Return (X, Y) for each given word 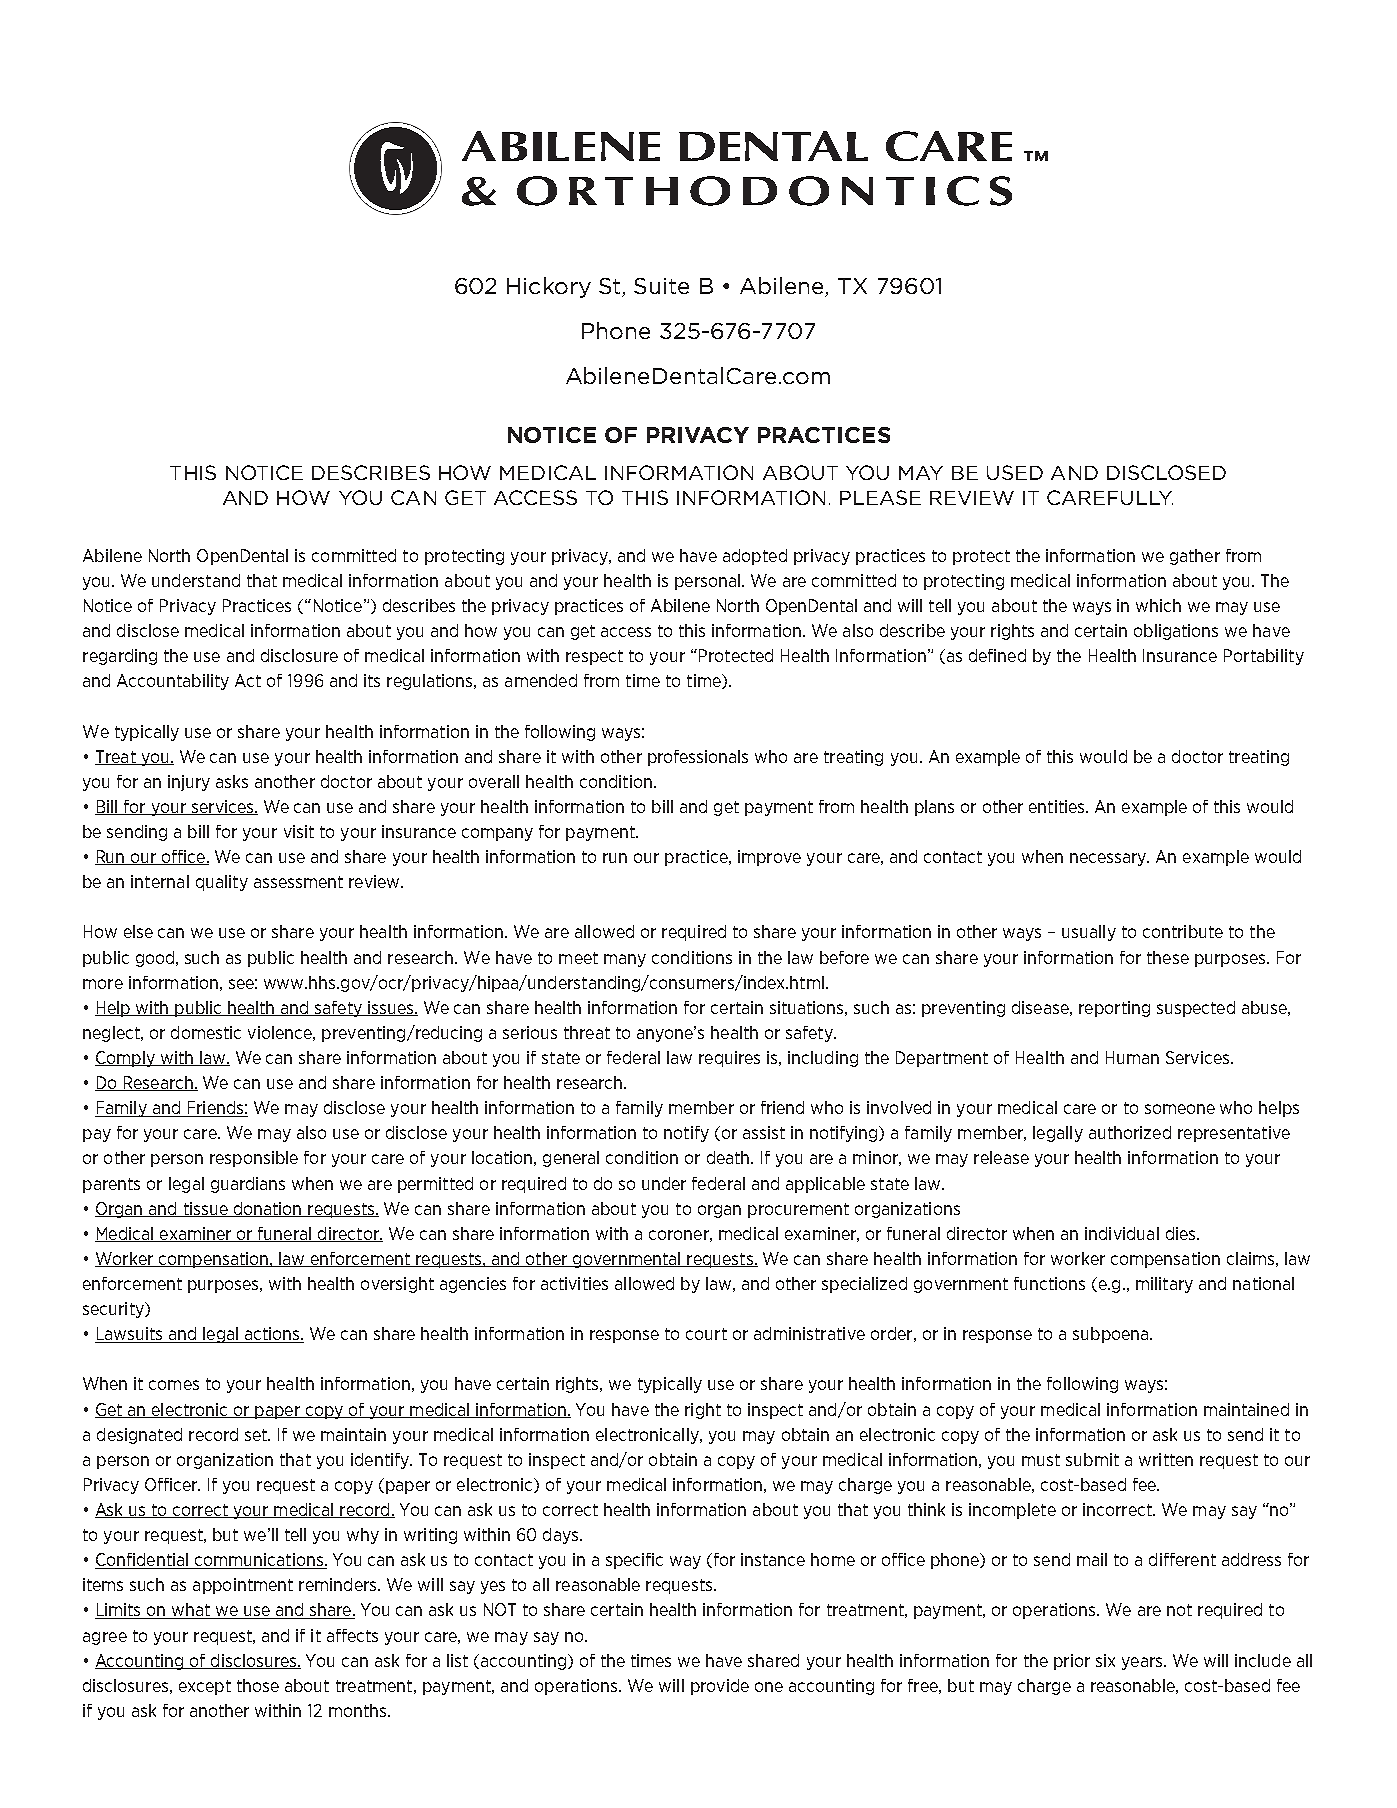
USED (1015, 472)
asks (232, 781)
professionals (698, 758)
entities (1058, 806)
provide (720, 1687)
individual (1122, 1233)
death (729, 1157)
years (1143, 1663)
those (258, 1685)
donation (267, 1209)
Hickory (549, 287)
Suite (661, 286)
